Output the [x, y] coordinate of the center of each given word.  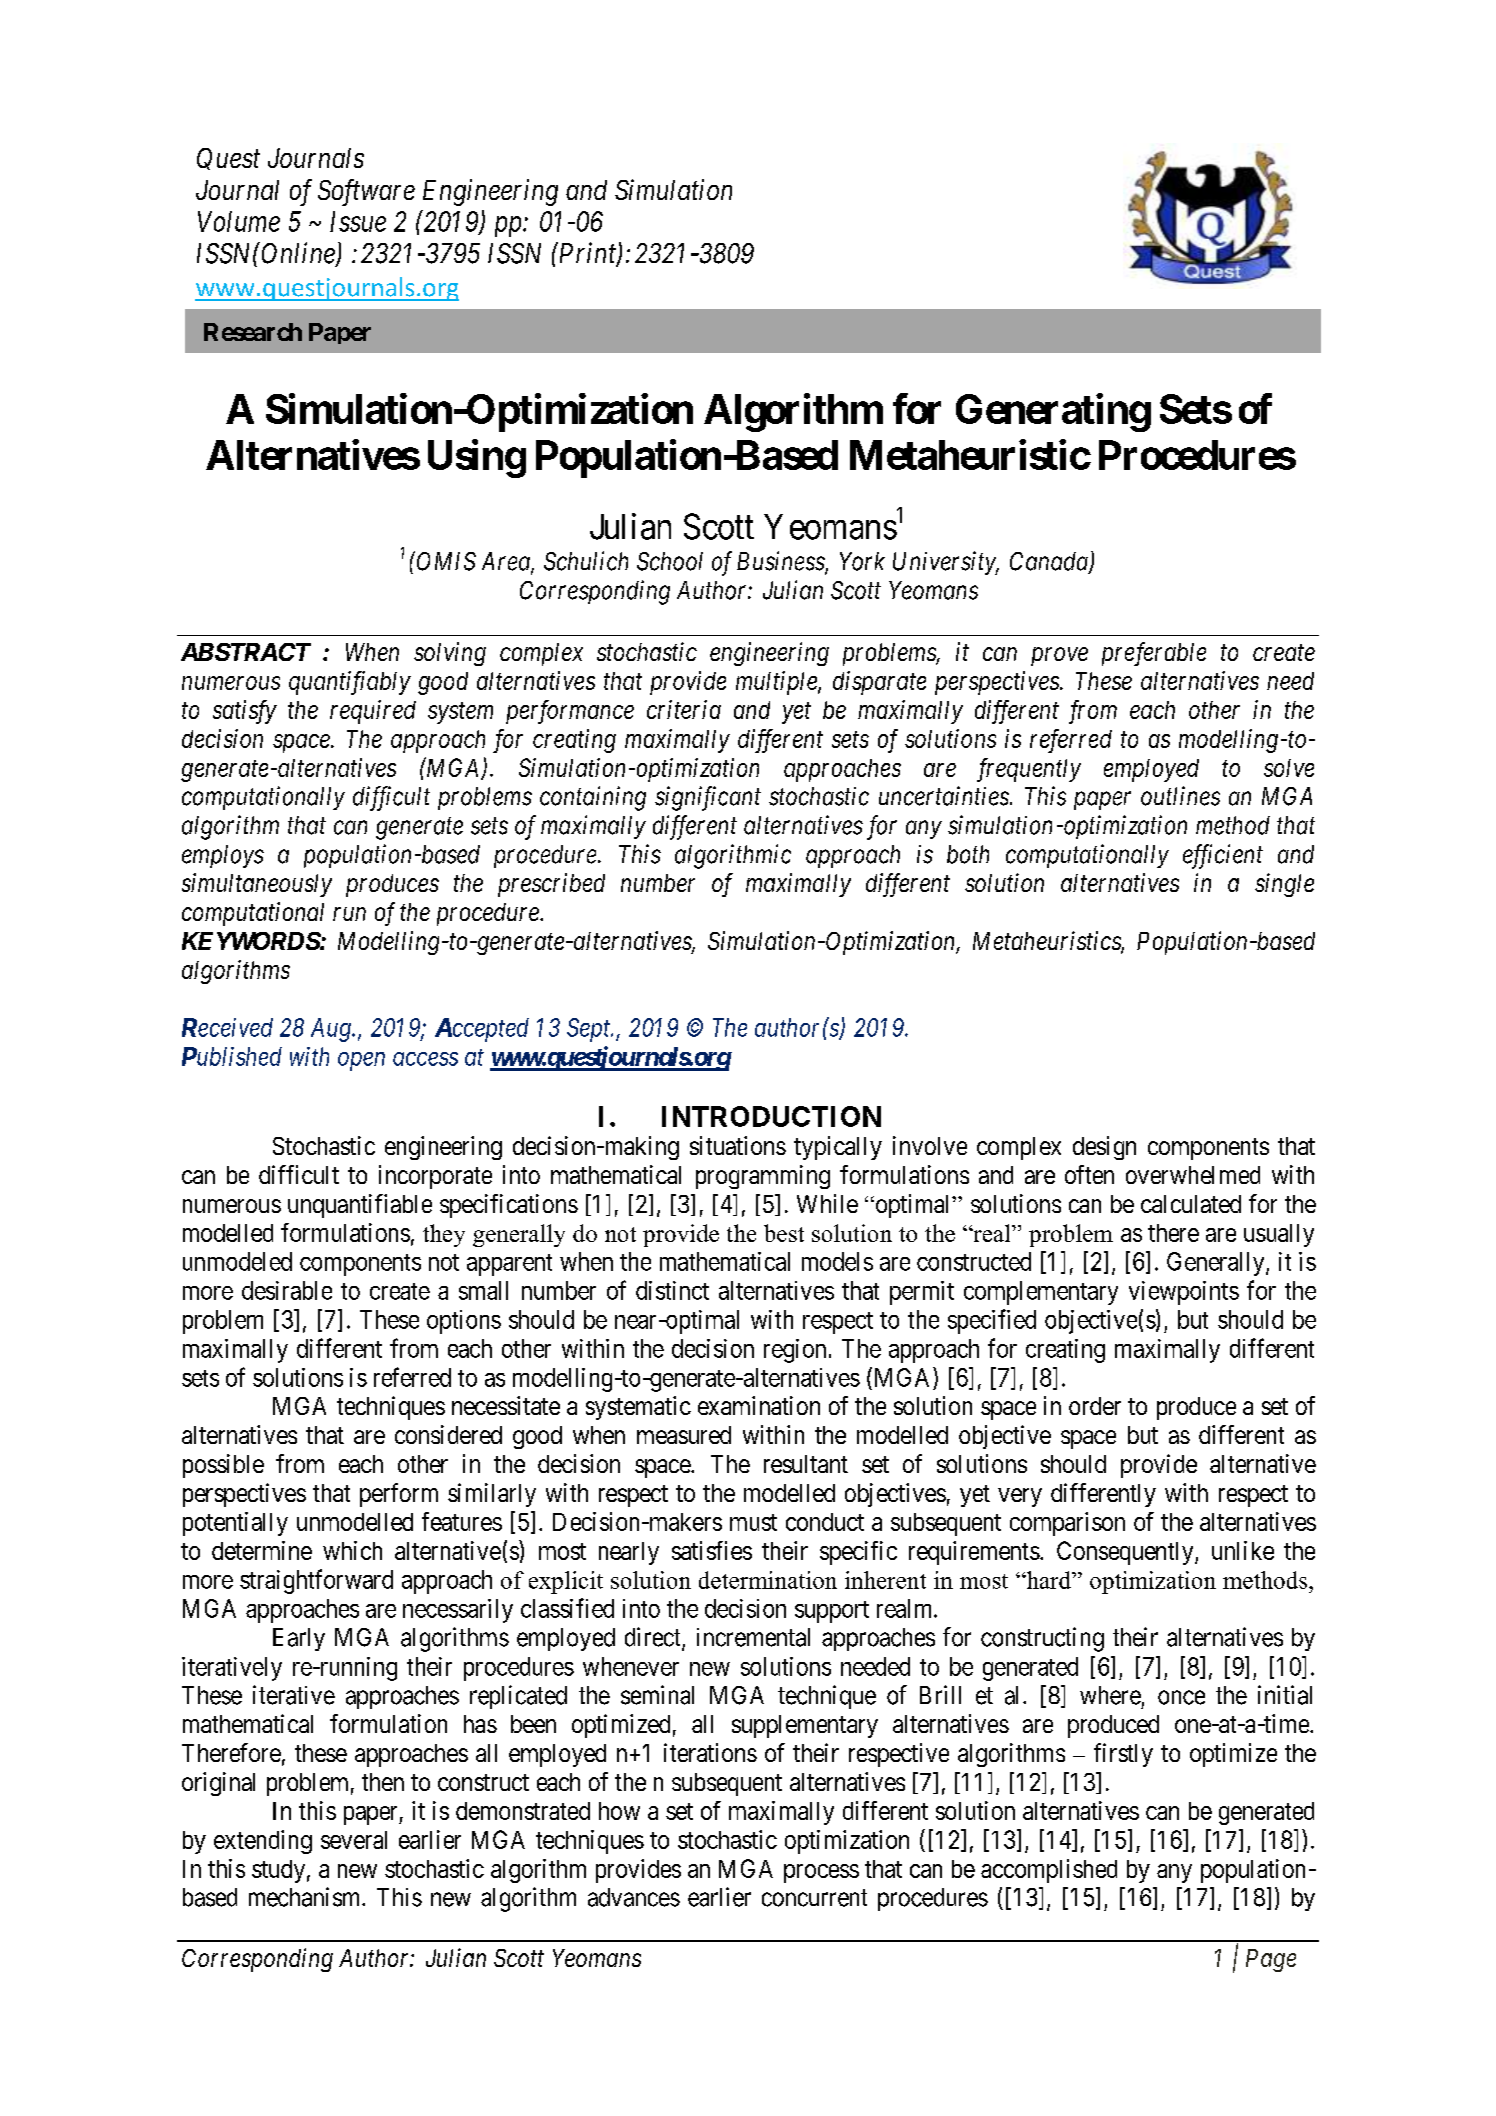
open [361, 1061]
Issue [358, 221]
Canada [1050, 562]
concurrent [814, 1898]
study [278, 1871]
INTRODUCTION [771, 1116]
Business [781, 562]
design [1104, 1148]
